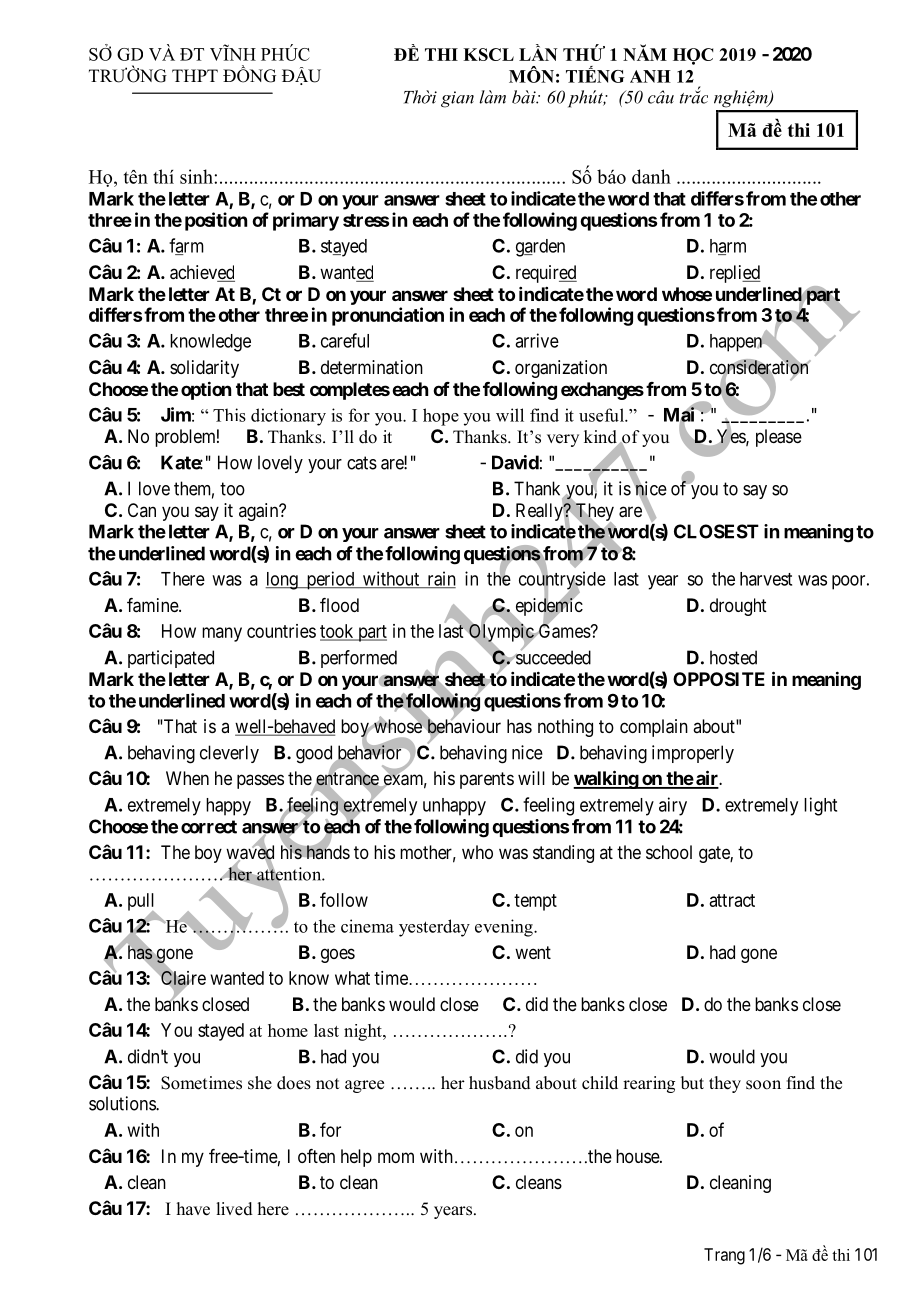  What do you see at coordinates (732, 900) in the screenshot?
I see `attract` at bounding box center [732, 900].
